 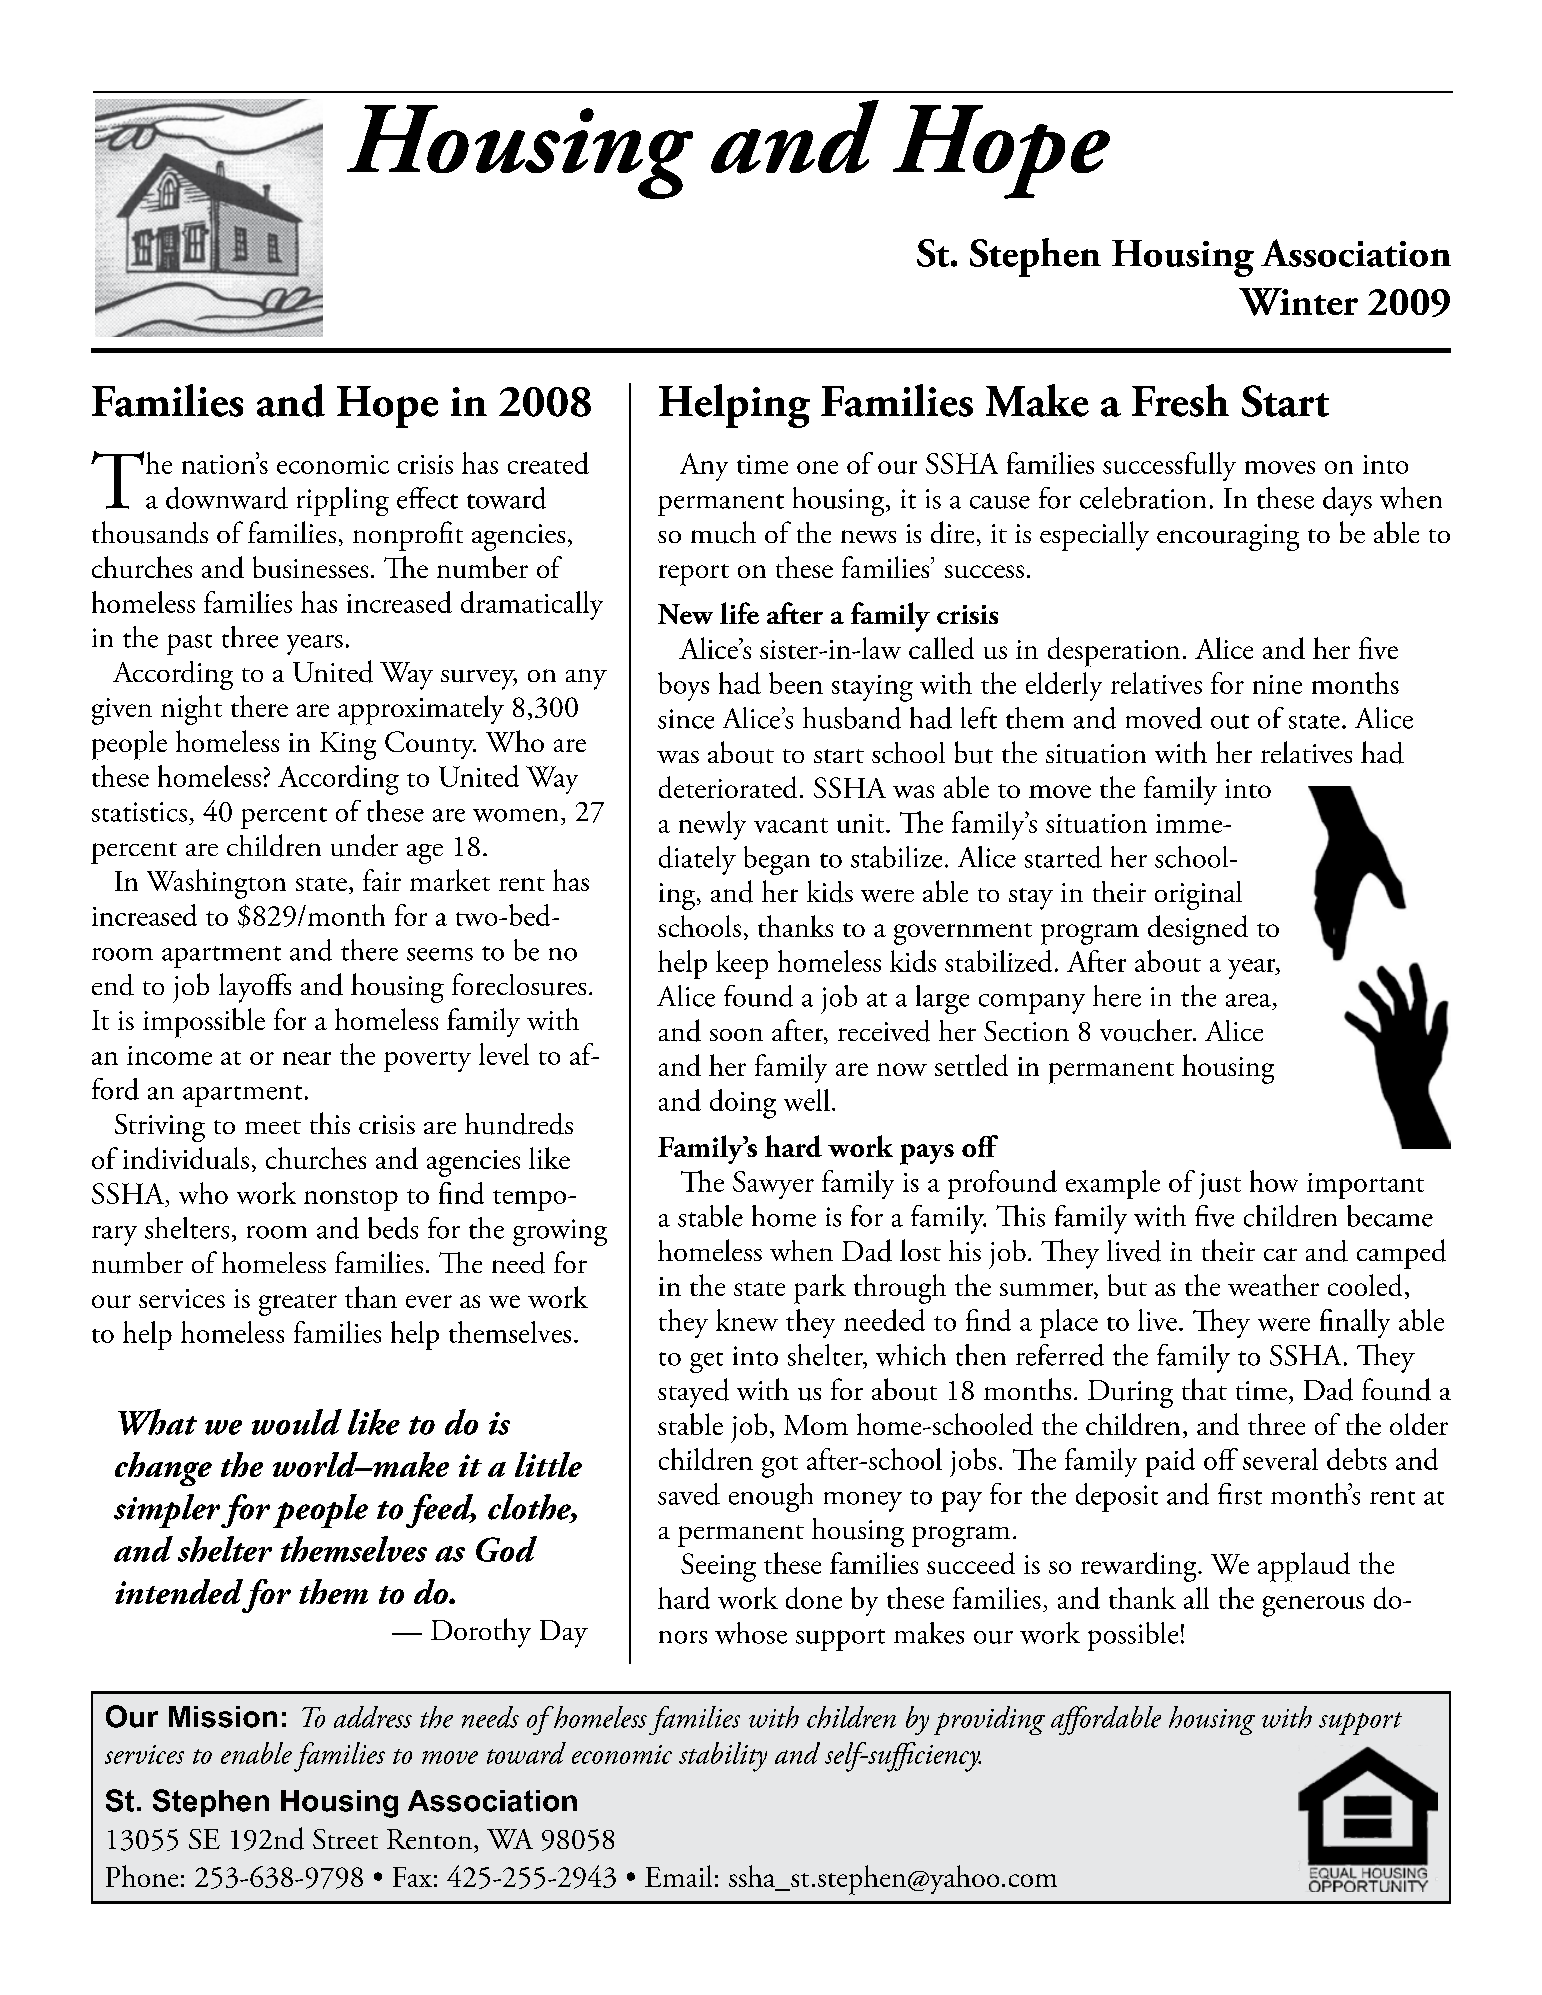 I want to click on weather, so click(x=1273, y=1285).
